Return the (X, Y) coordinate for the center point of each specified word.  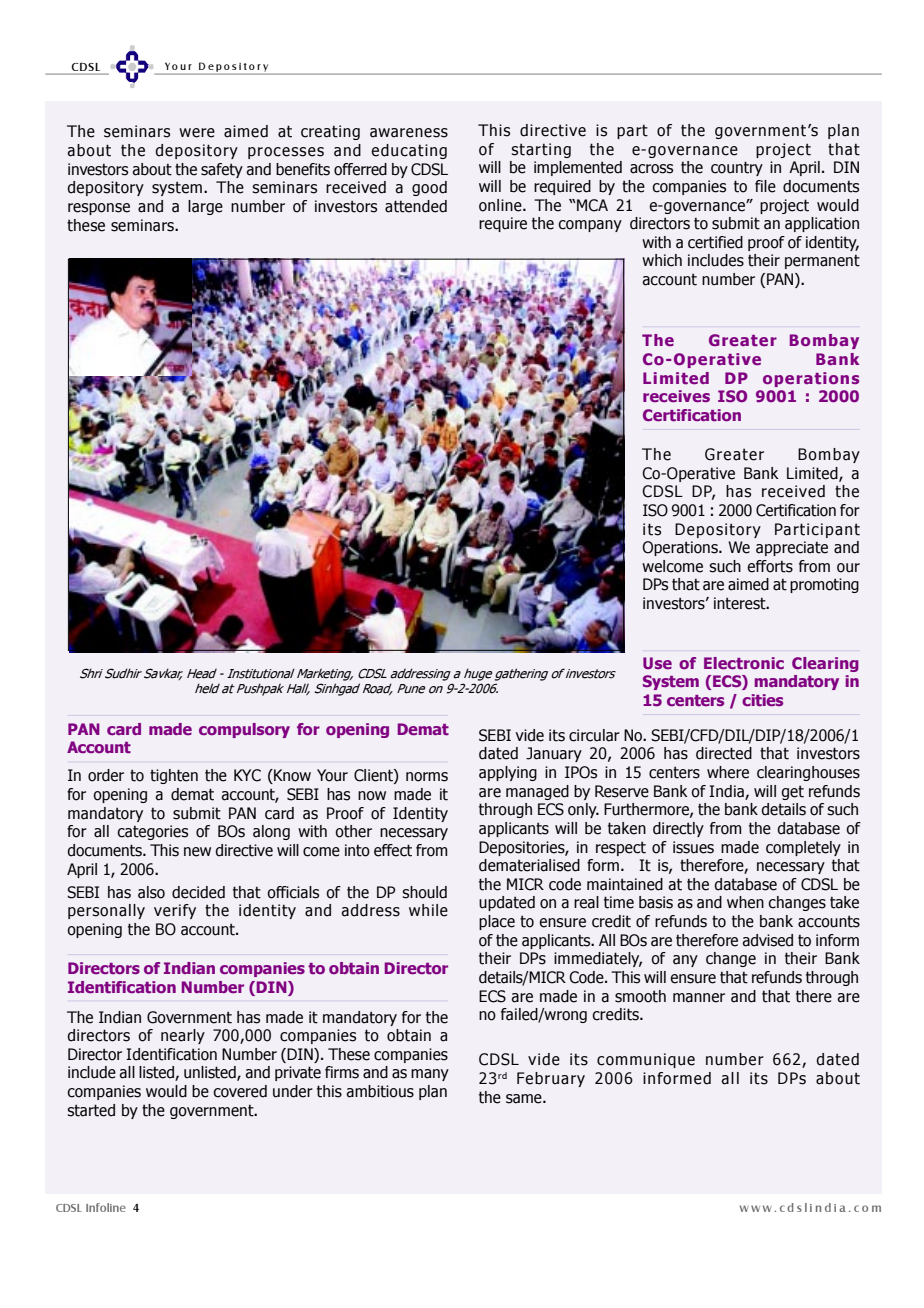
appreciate (792, 548)
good (429, 188)
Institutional (261, 673)
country (737, 168)
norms (427, 777)
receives (676, 396)
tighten (174, 776)
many (430, 1075)
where (728, 772)
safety (222, 170)
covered (240, 1091)
